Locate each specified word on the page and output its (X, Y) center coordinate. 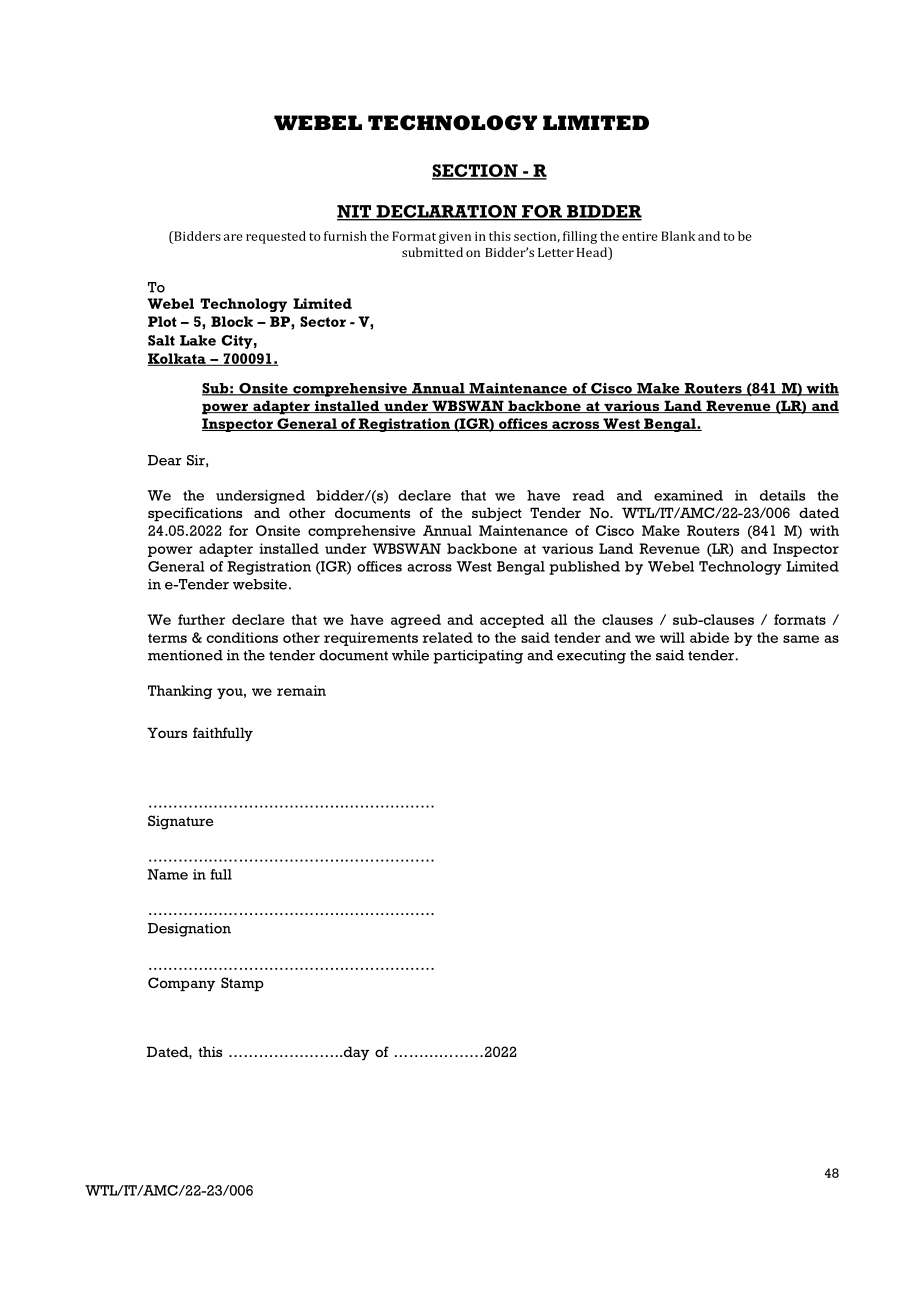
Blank (678, 236)
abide (709, 637)
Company (181, 984)
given (455, 237)
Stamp (242, 984)
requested (276, 237)
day (355, 1053)
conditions (242, 637)
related (448, 637)
